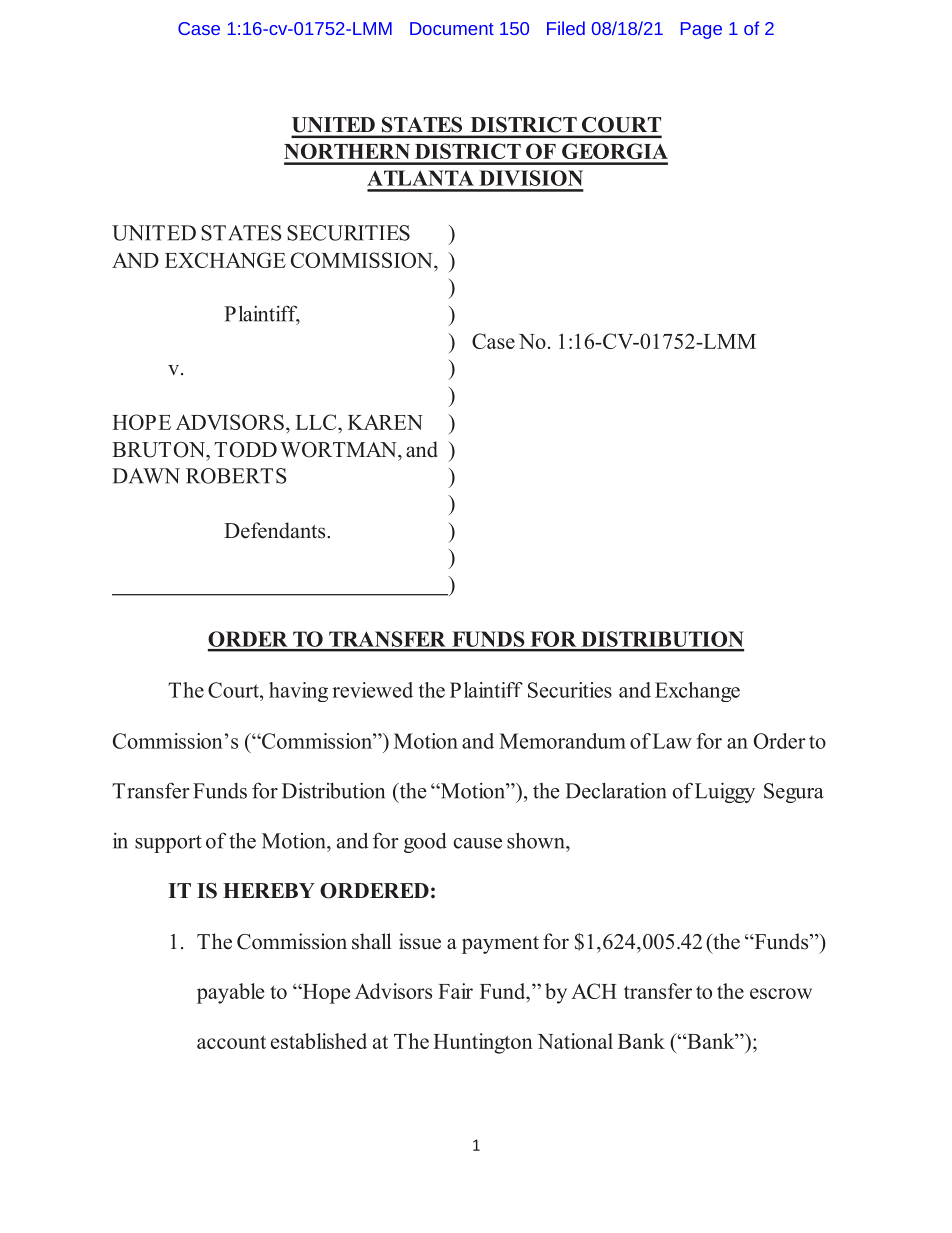 The image size is (952, 1233). I want to click on Defendants, so click(276, 530).
